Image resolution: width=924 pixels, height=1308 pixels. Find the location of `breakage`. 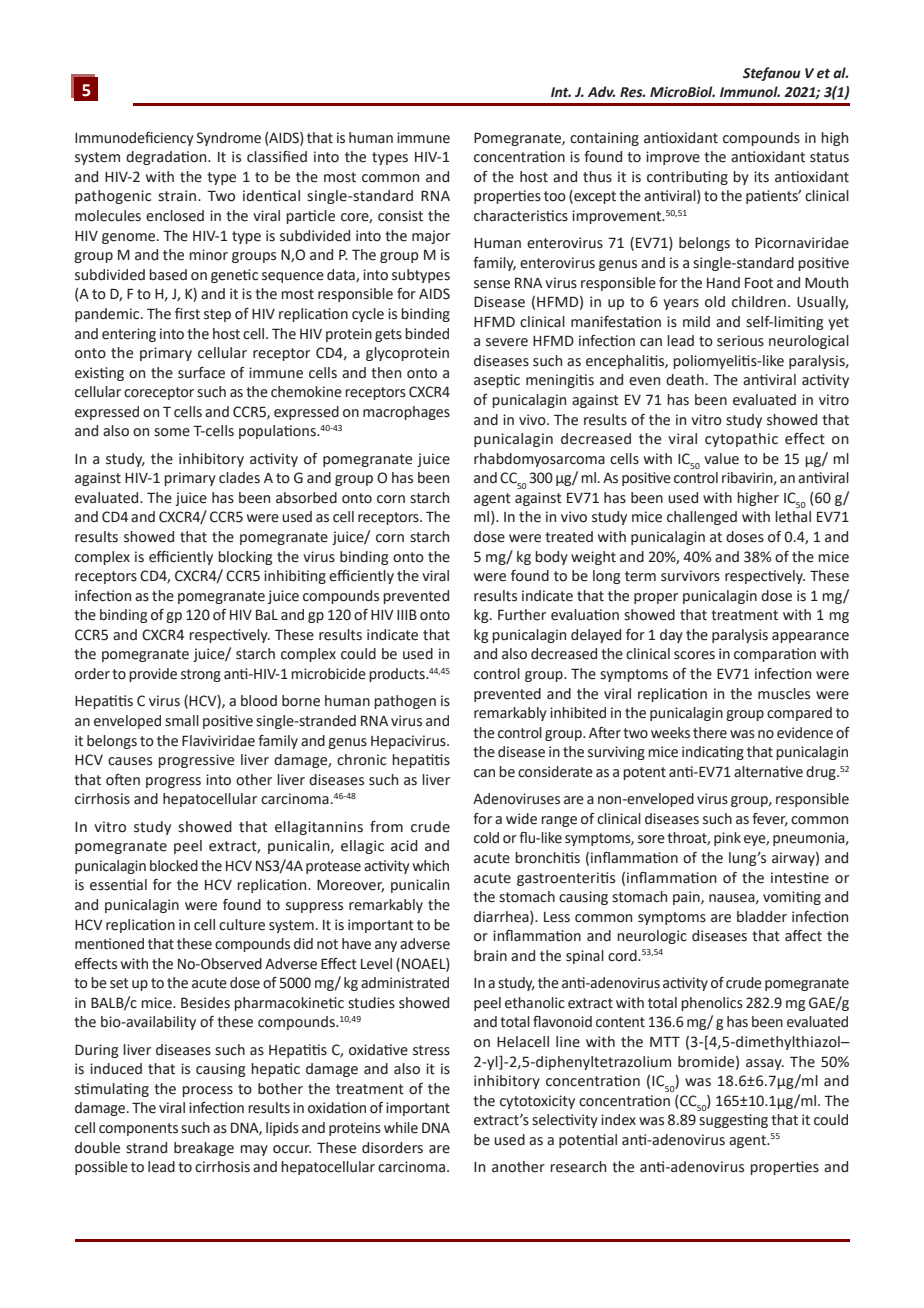

breakage is located at coordinates (204, 1149).
